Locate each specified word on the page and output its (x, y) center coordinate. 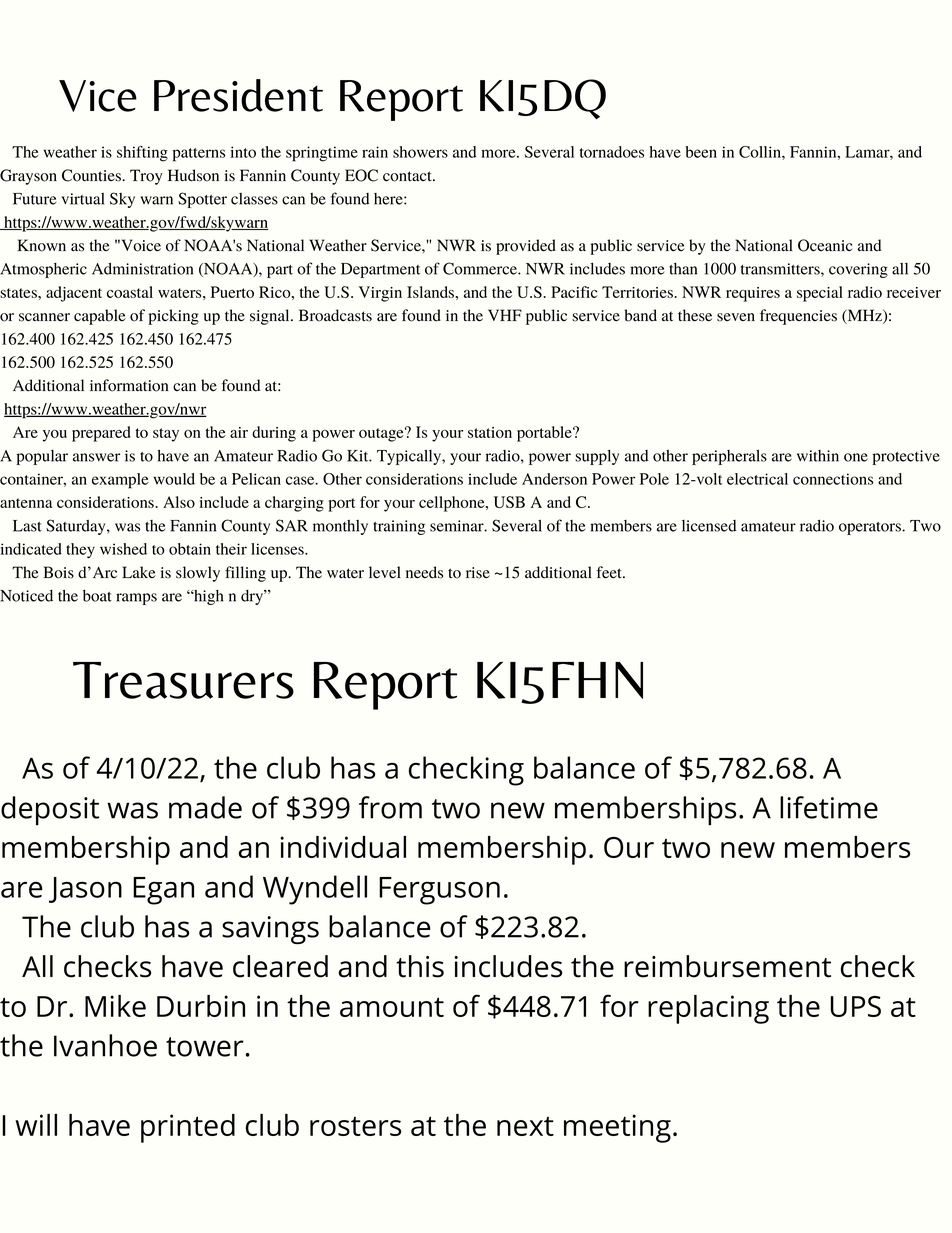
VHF (505, 315)
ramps (136, 599)
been (701, 152)
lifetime (829, 807)
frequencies (798, 317)
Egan (163, 891)
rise (478, 573)
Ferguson (439, 891)
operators (871, 528)
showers (420, 152)
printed (188, 1128)
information (129, 385)
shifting (142, 154)
